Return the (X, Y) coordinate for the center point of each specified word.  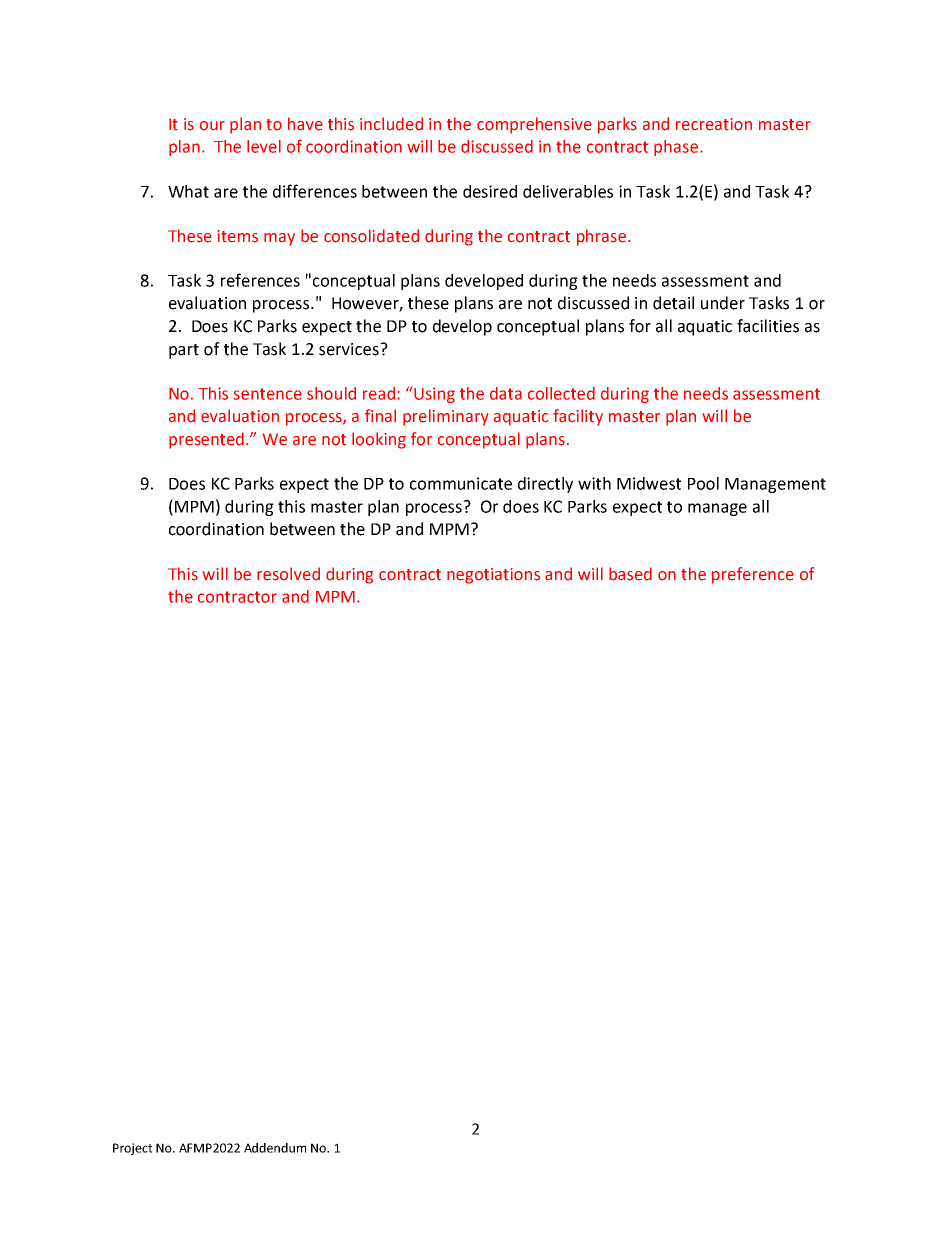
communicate (461, 483)
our (212, 126)
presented (206, 440)
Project (132, 1149)
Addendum (275, 1148)
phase (676, 148)
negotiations (493, 576)
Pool (703, 483)
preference (753, 575)
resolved (288, 574)
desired (490, 191)
